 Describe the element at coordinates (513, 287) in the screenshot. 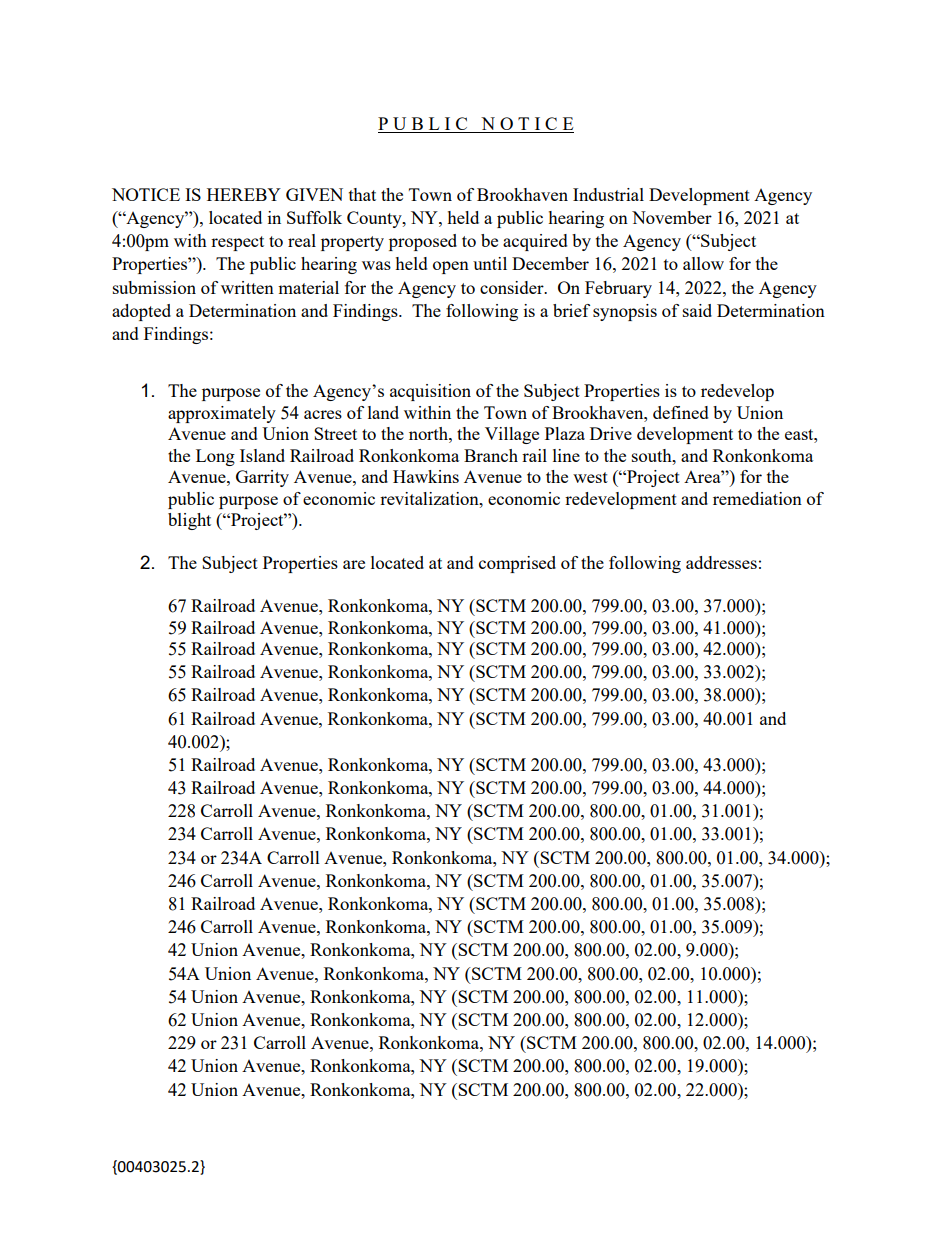

I see `consider` at that location.
